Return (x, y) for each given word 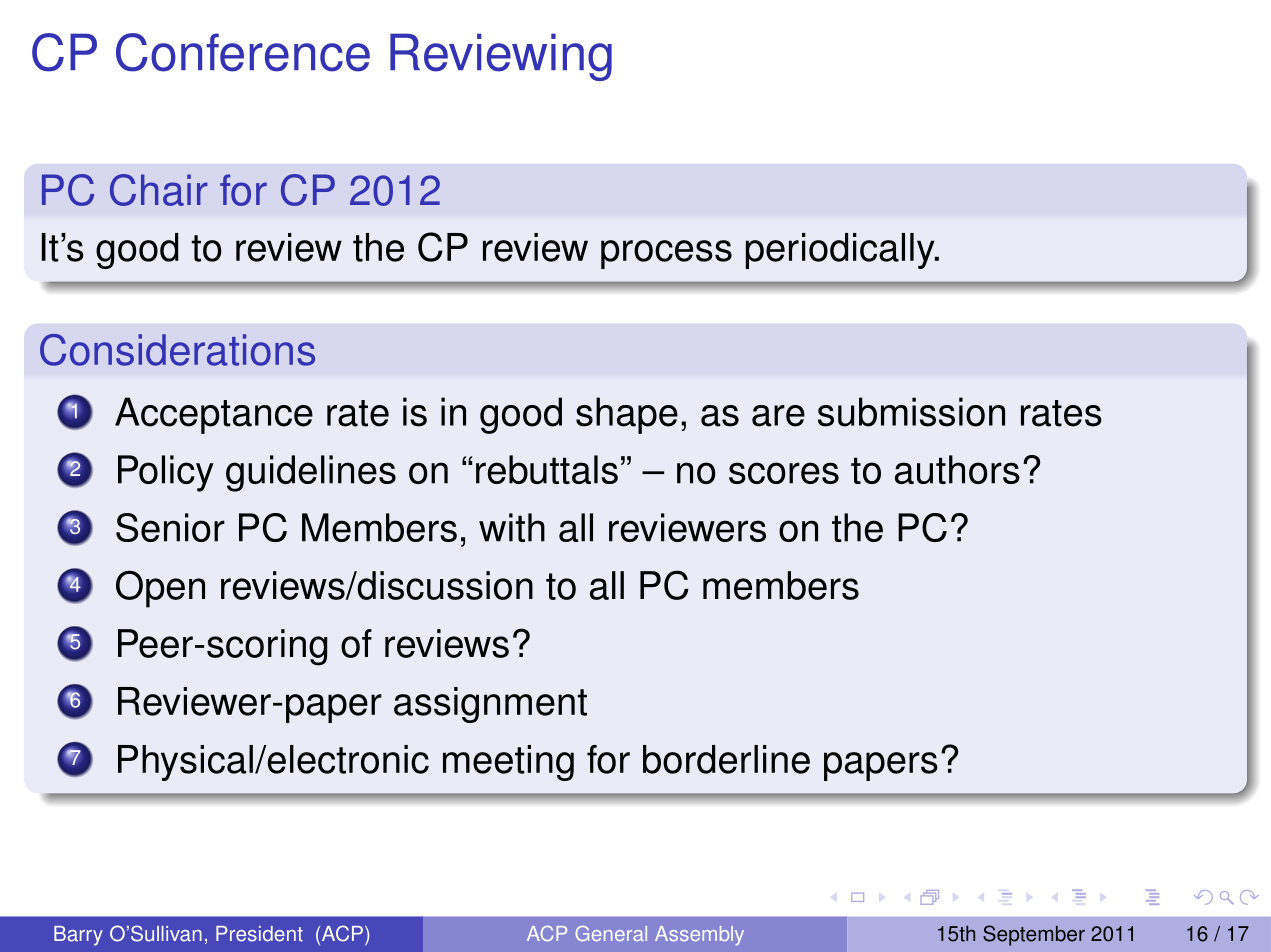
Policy (166, 473)
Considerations (177, 350)
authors (957, 469)
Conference (243, 52)
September (1034, 935)
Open (160, 589)
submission (911, 412)
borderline (726, 759)
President (259, 934)
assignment (490, 705)
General (611, 933)
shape (627, 415)
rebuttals (547, 469)
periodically (841, 251)
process (666, 254)
